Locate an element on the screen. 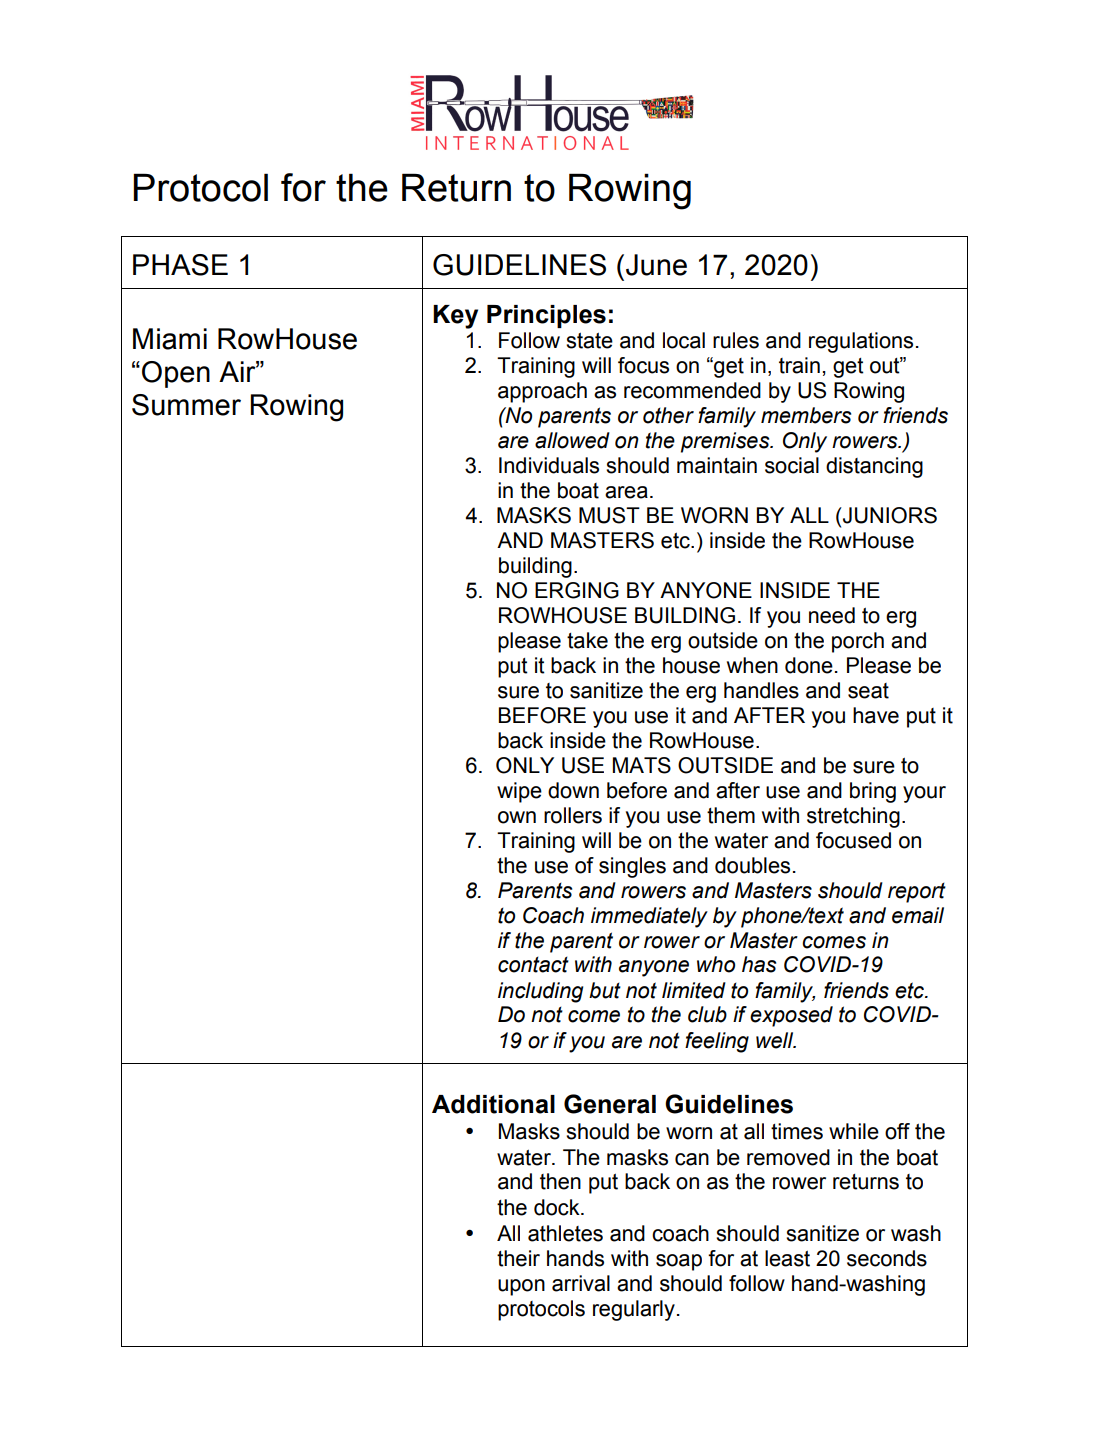 Image resolution: width=1108 pixels, height=1434 pixels. bring is located at coordinates (873, 792).
